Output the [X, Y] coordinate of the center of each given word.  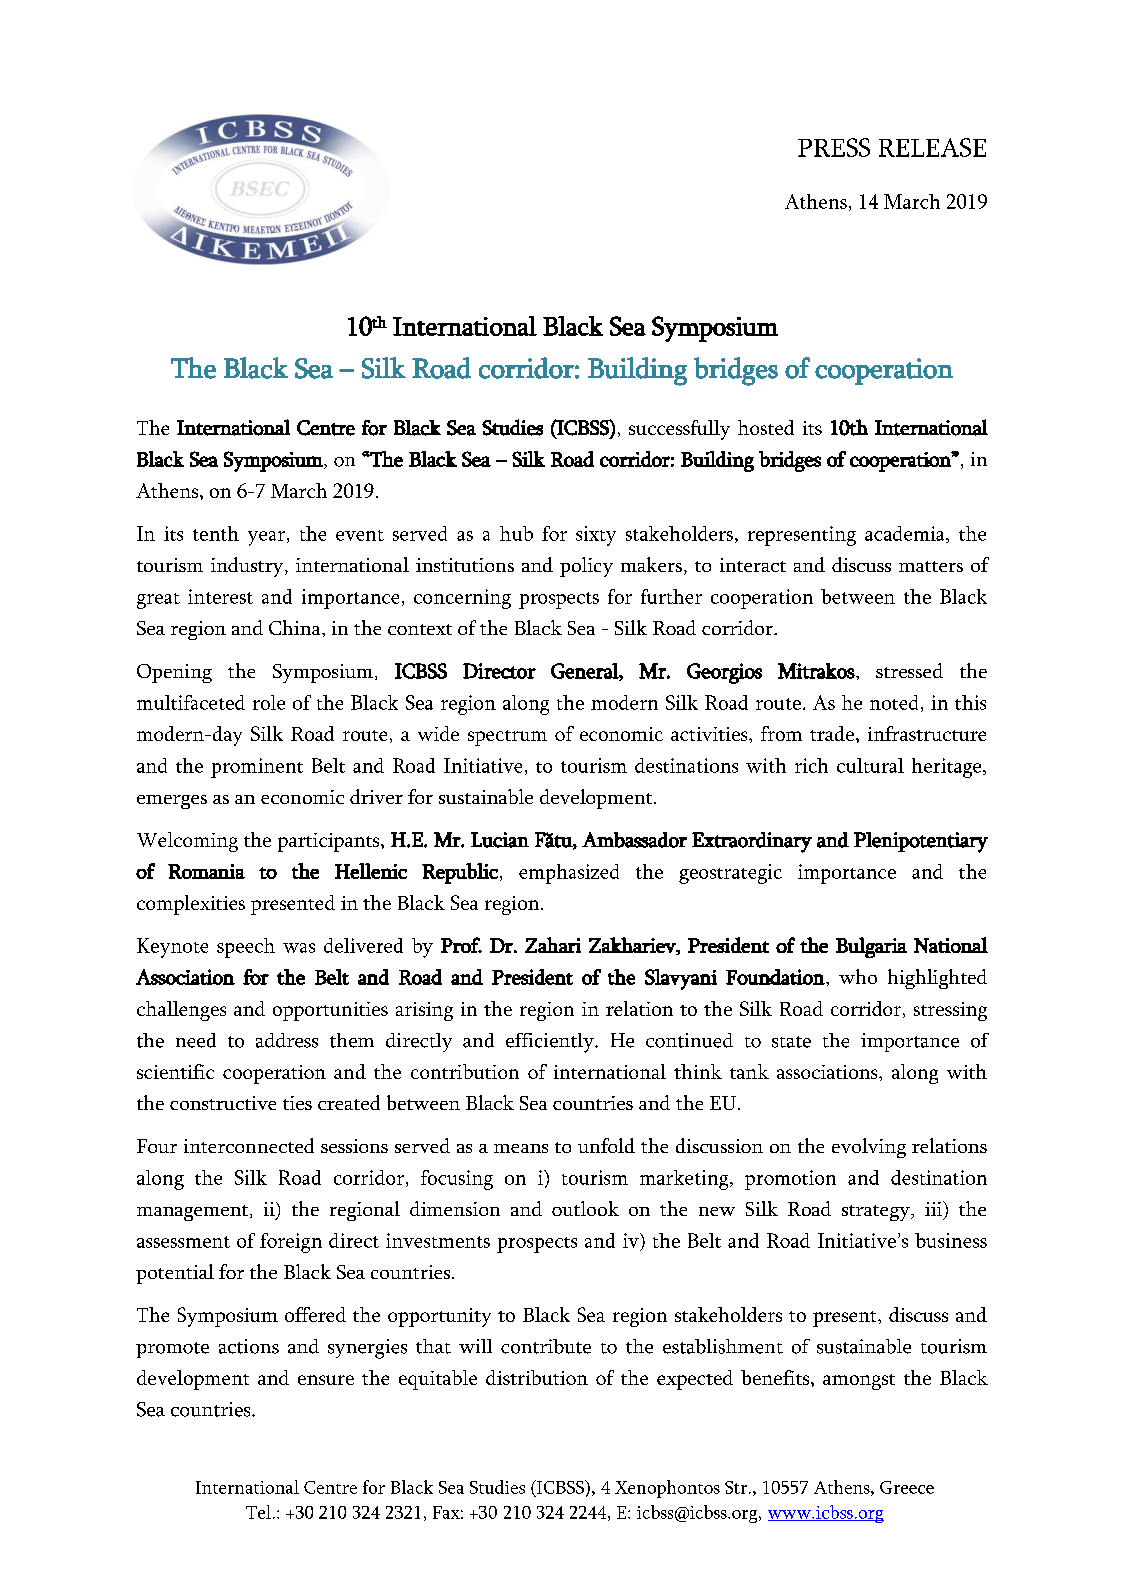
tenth [216, 533]
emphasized [569, 874]
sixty [596, 536]
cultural [870, 765]
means [521, 1148]
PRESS [834, 147]
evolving [869, 1148]
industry [248, 567]
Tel [260, 1512]
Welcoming [187, 842]
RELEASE [932, 147]
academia [906, 534]
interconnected [249, 1145]
